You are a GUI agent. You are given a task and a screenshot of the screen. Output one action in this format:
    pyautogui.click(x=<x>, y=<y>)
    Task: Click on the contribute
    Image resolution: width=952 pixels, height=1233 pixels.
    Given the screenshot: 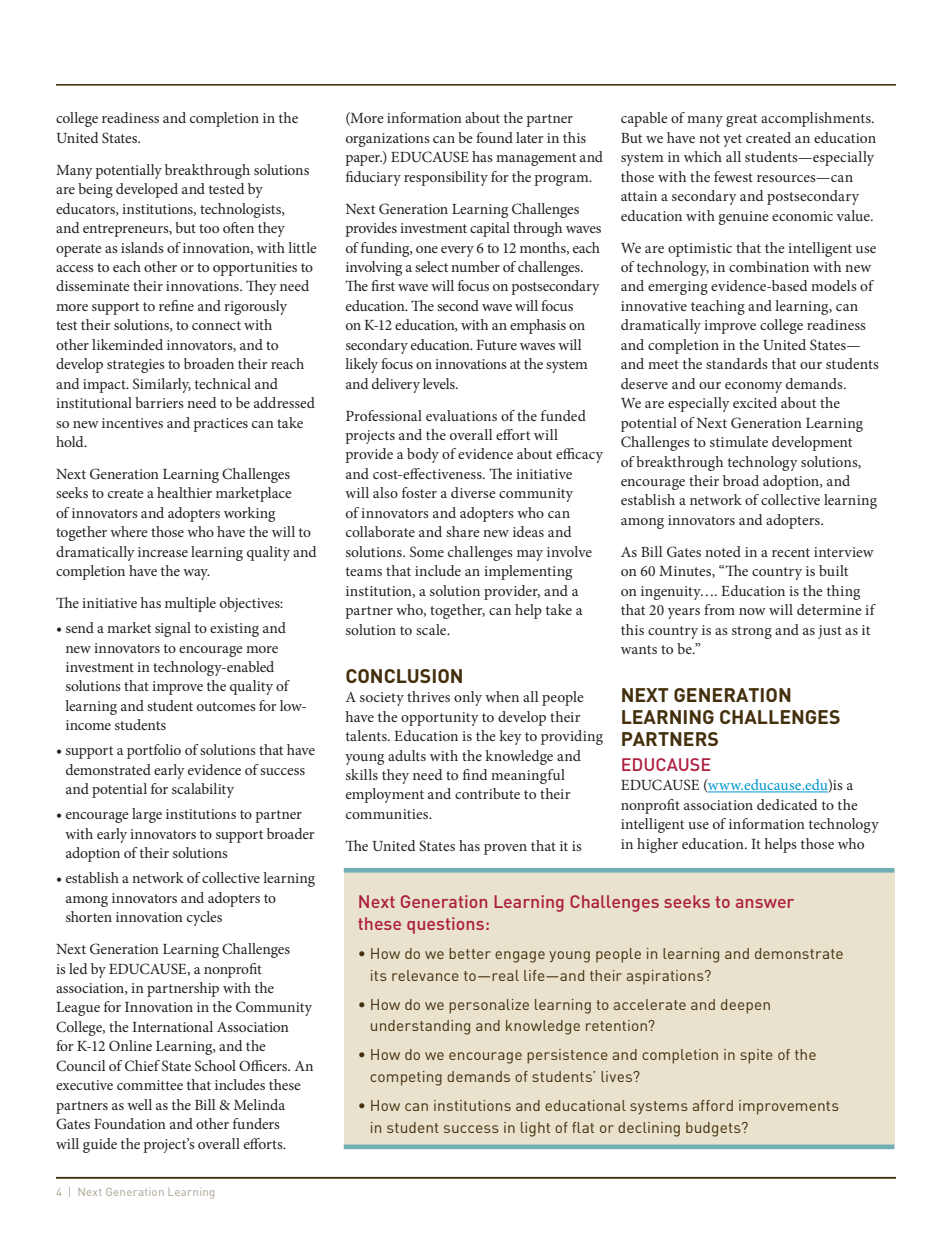 What is the action you would take?
    pyautogui.click(x=487, y=793)
